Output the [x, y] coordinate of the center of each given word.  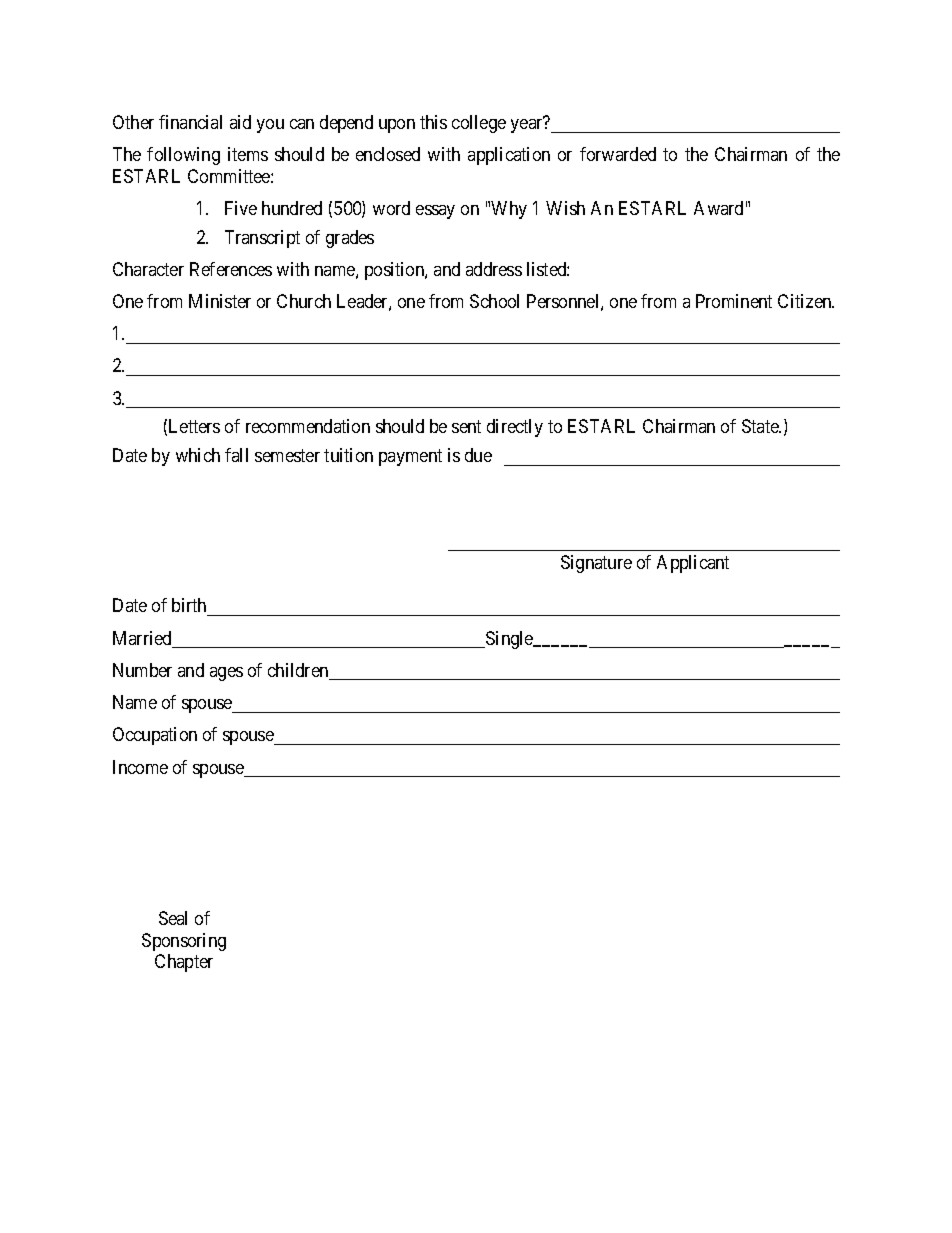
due [478, 455]
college [479, 124]
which [198, 455]
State [761, 426]
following [183, 156]
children [299, 671]
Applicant [693, 564]
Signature [596, 564]
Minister [220, 301]
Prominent [734, 301]
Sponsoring [184, 942]
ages [226, 674]
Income [140, 767]
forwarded [618, 154]
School [494, 301]
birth [189, 605]
